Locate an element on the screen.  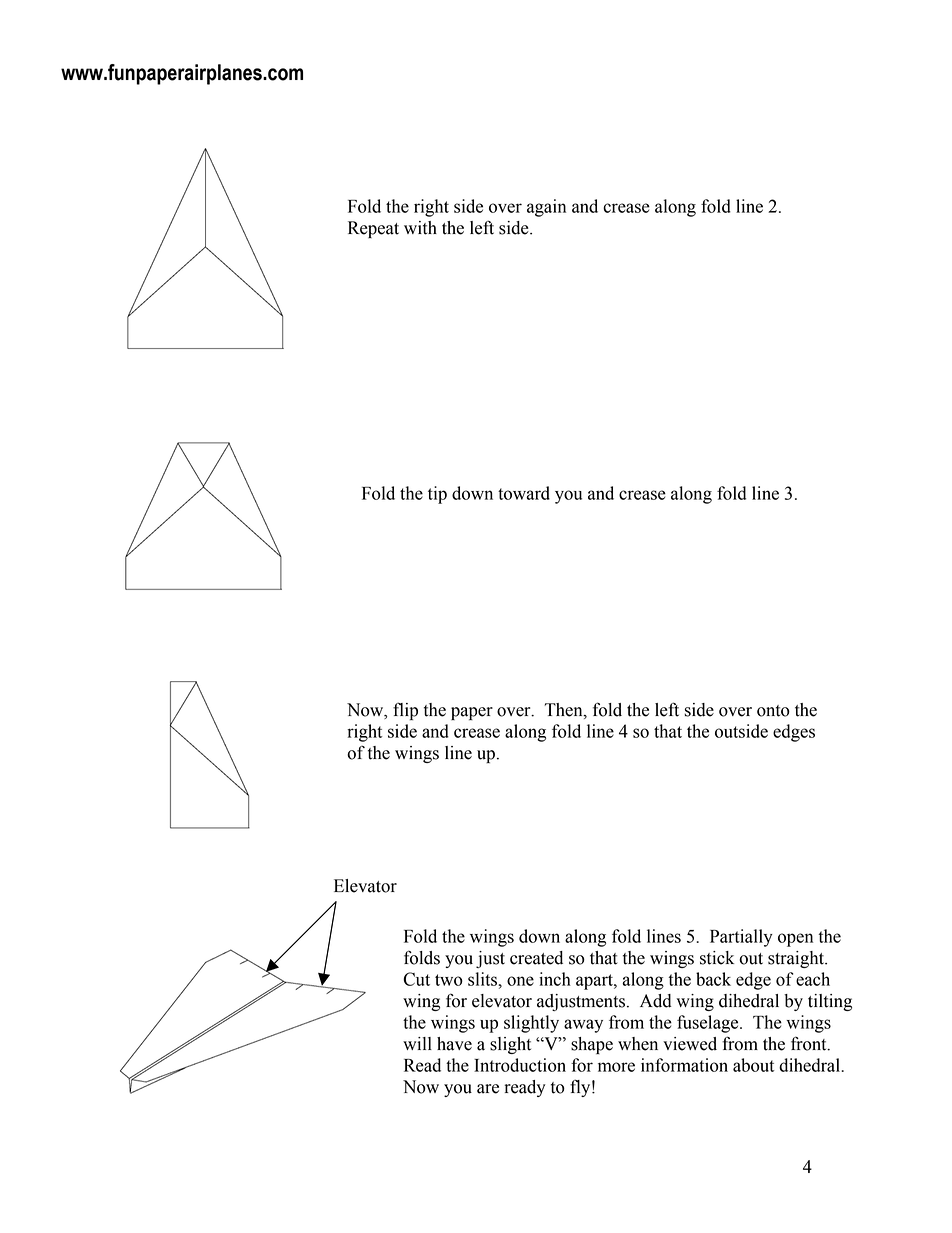
created is located at coordinates (536, 958).
